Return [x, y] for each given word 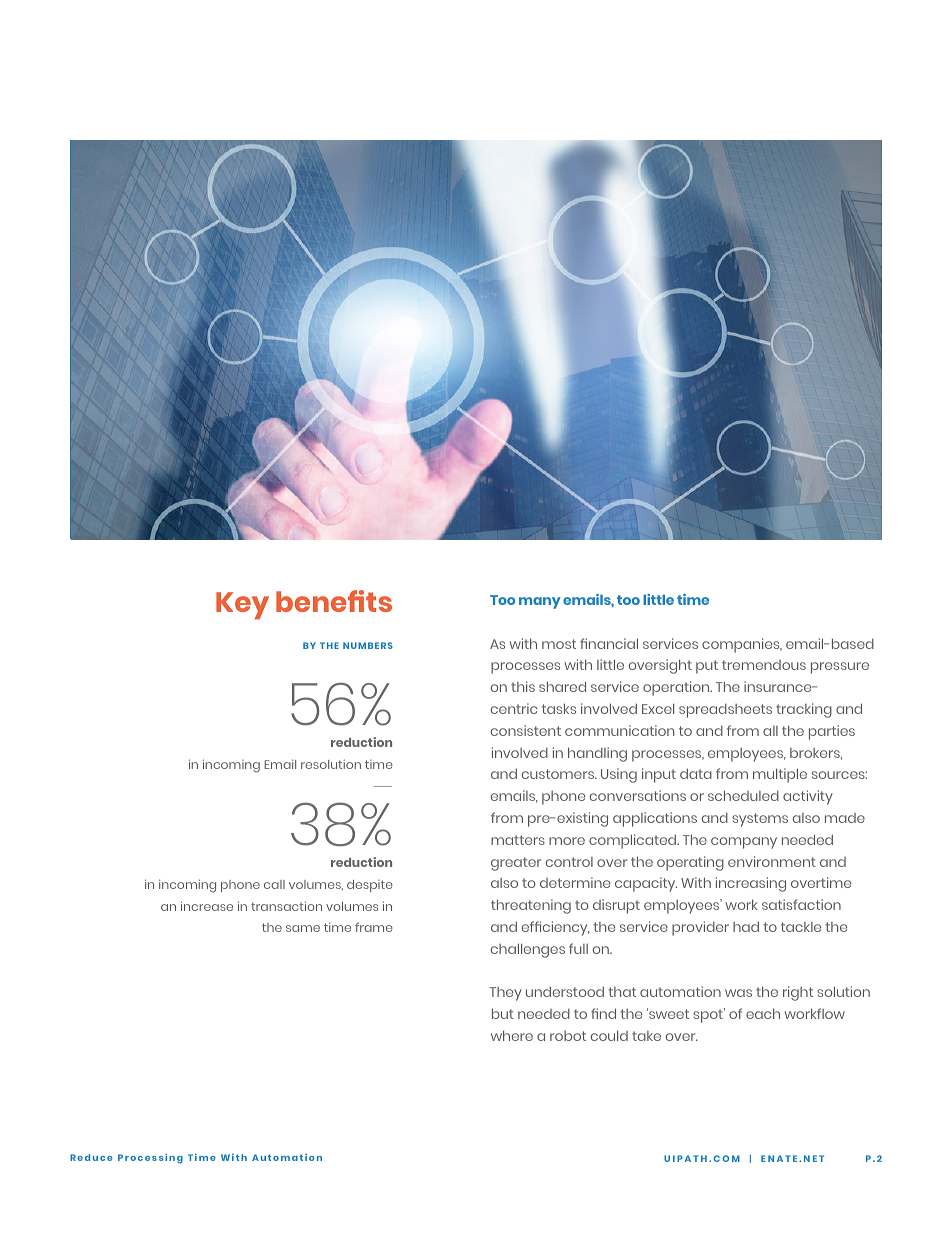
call [274, 884]
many [540, 603]
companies [742, 645]
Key [242, 606]
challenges [528, 950]
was [738, 993]
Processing [150, 1158]
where [512, 1035]
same [303, 928]
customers [559, 774]
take [646, 1036]
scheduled [743, 795]
